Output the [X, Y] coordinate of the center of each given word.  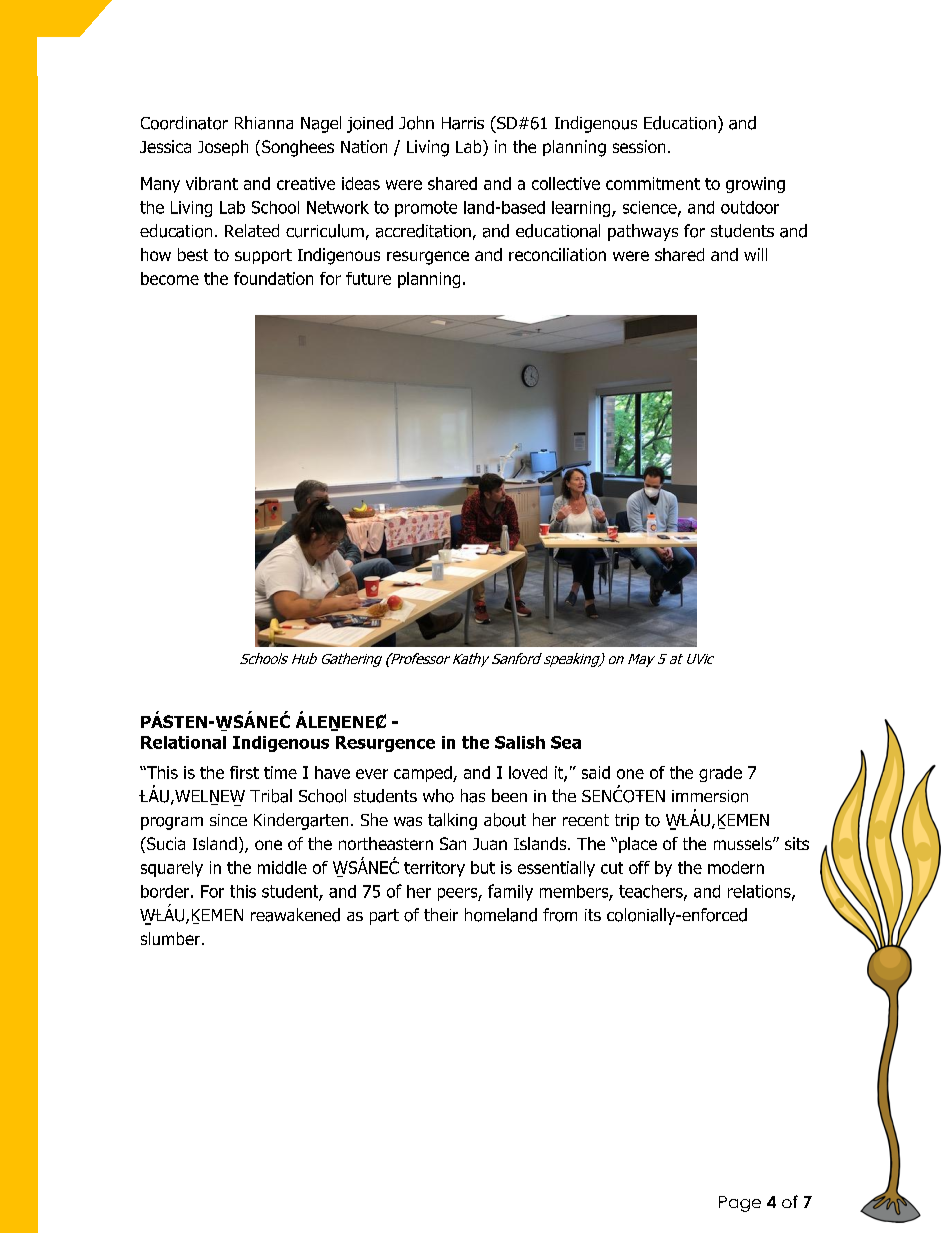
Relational [183, 742]
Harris [463, 123]
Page [740, 1204]
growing [755, 185]
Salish [520, 742]
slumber [170, 938]
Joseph [223, 148]
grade [720, 774]
